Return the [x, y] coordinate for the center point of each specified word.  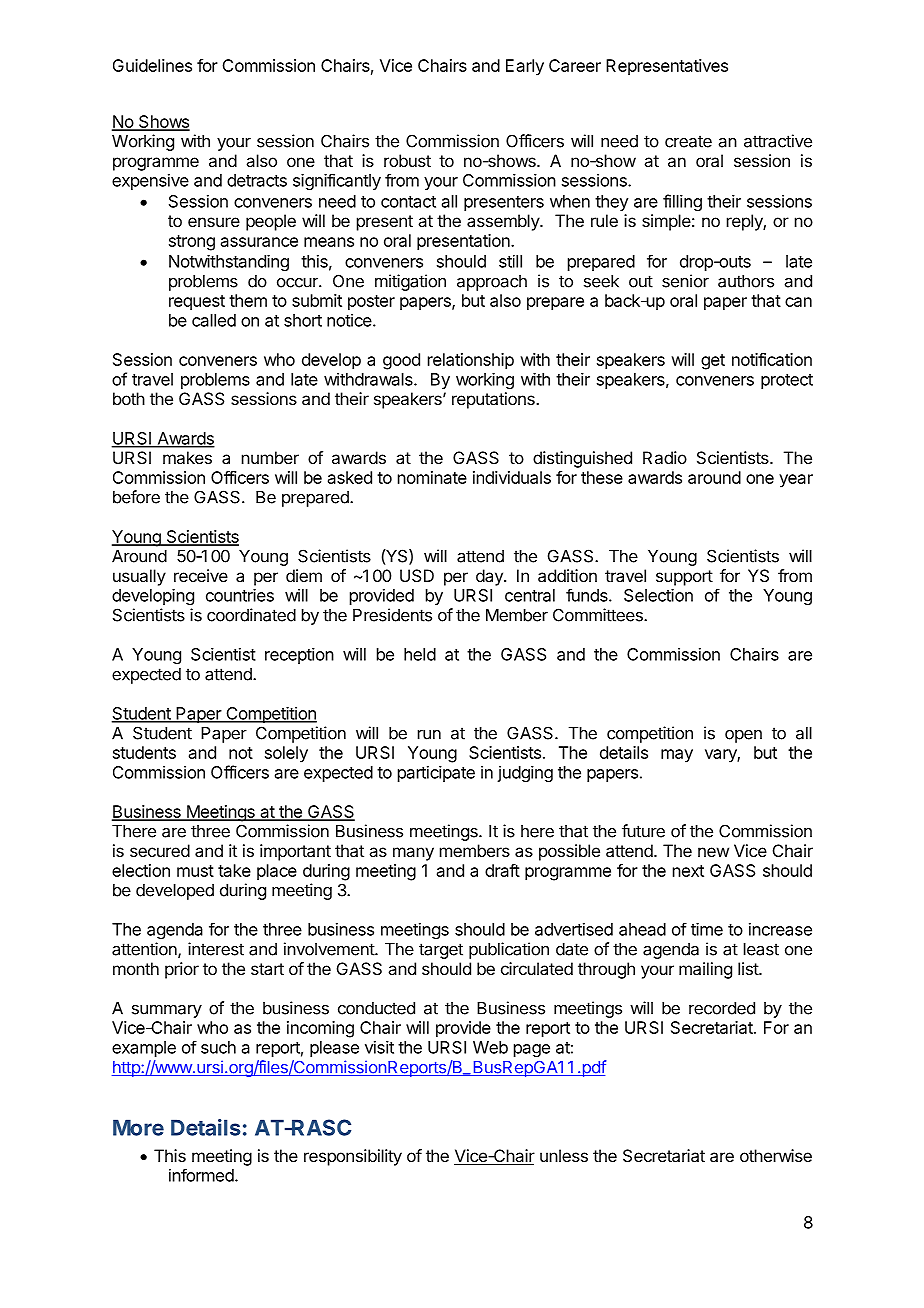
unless [564, 1155]
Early [525, 67]
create [688, 141]
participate [436, 773]
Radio [665, 457]
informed [202, 1175]
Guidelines [152, 65]
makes [187, 457]
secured [160, 850]
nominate [432, 477]
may [677, 756]
